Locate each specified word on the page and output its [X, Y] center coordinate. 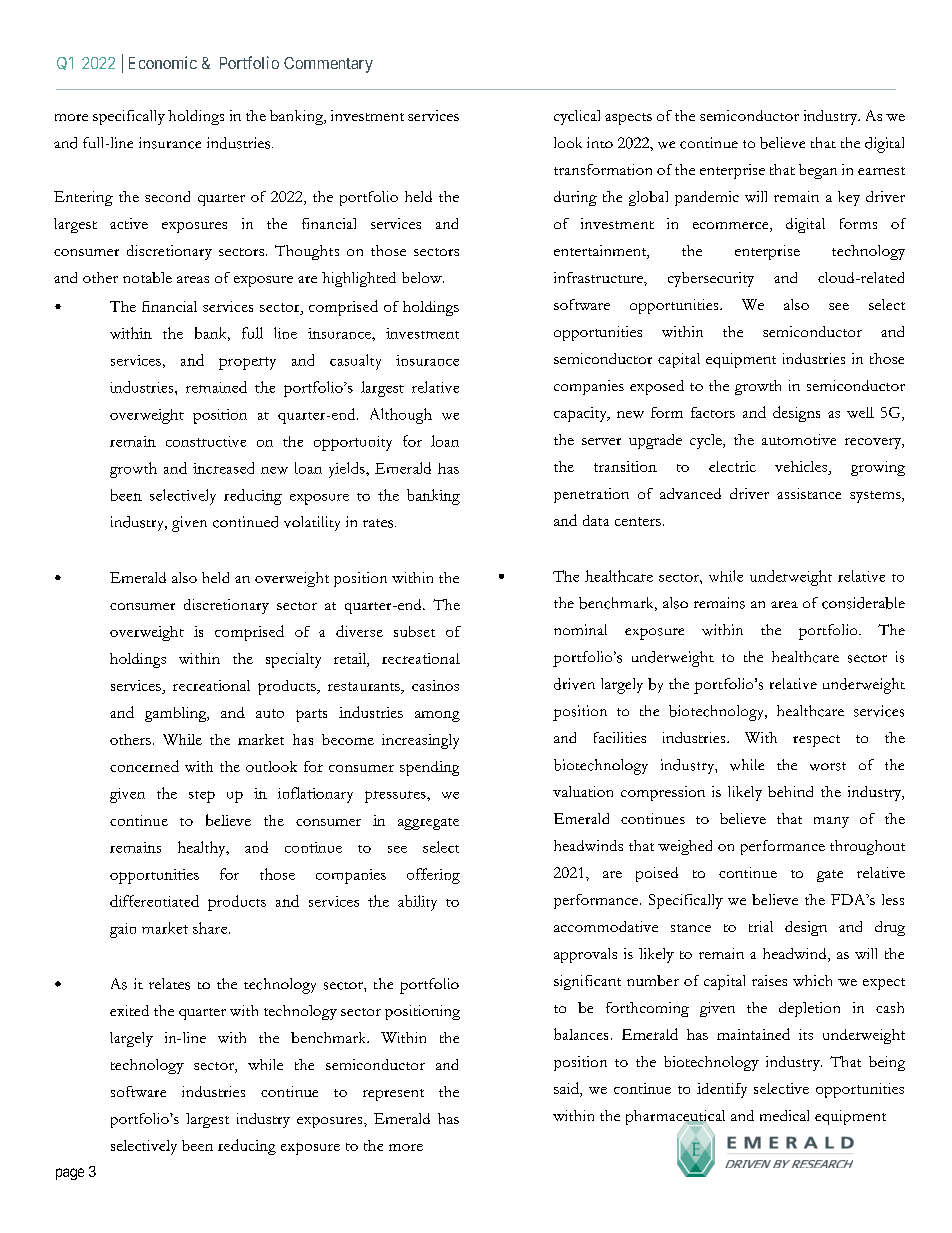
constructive [206, 441]
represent [393, 1095]
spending [429, 768]
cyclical [577, 117]
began [818, 171]
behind [790, 791]
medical [784, 1115]
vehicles [802, 468]
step [202, 797]
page [70, 1174]
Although [401, 416]
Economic [163, 62]
